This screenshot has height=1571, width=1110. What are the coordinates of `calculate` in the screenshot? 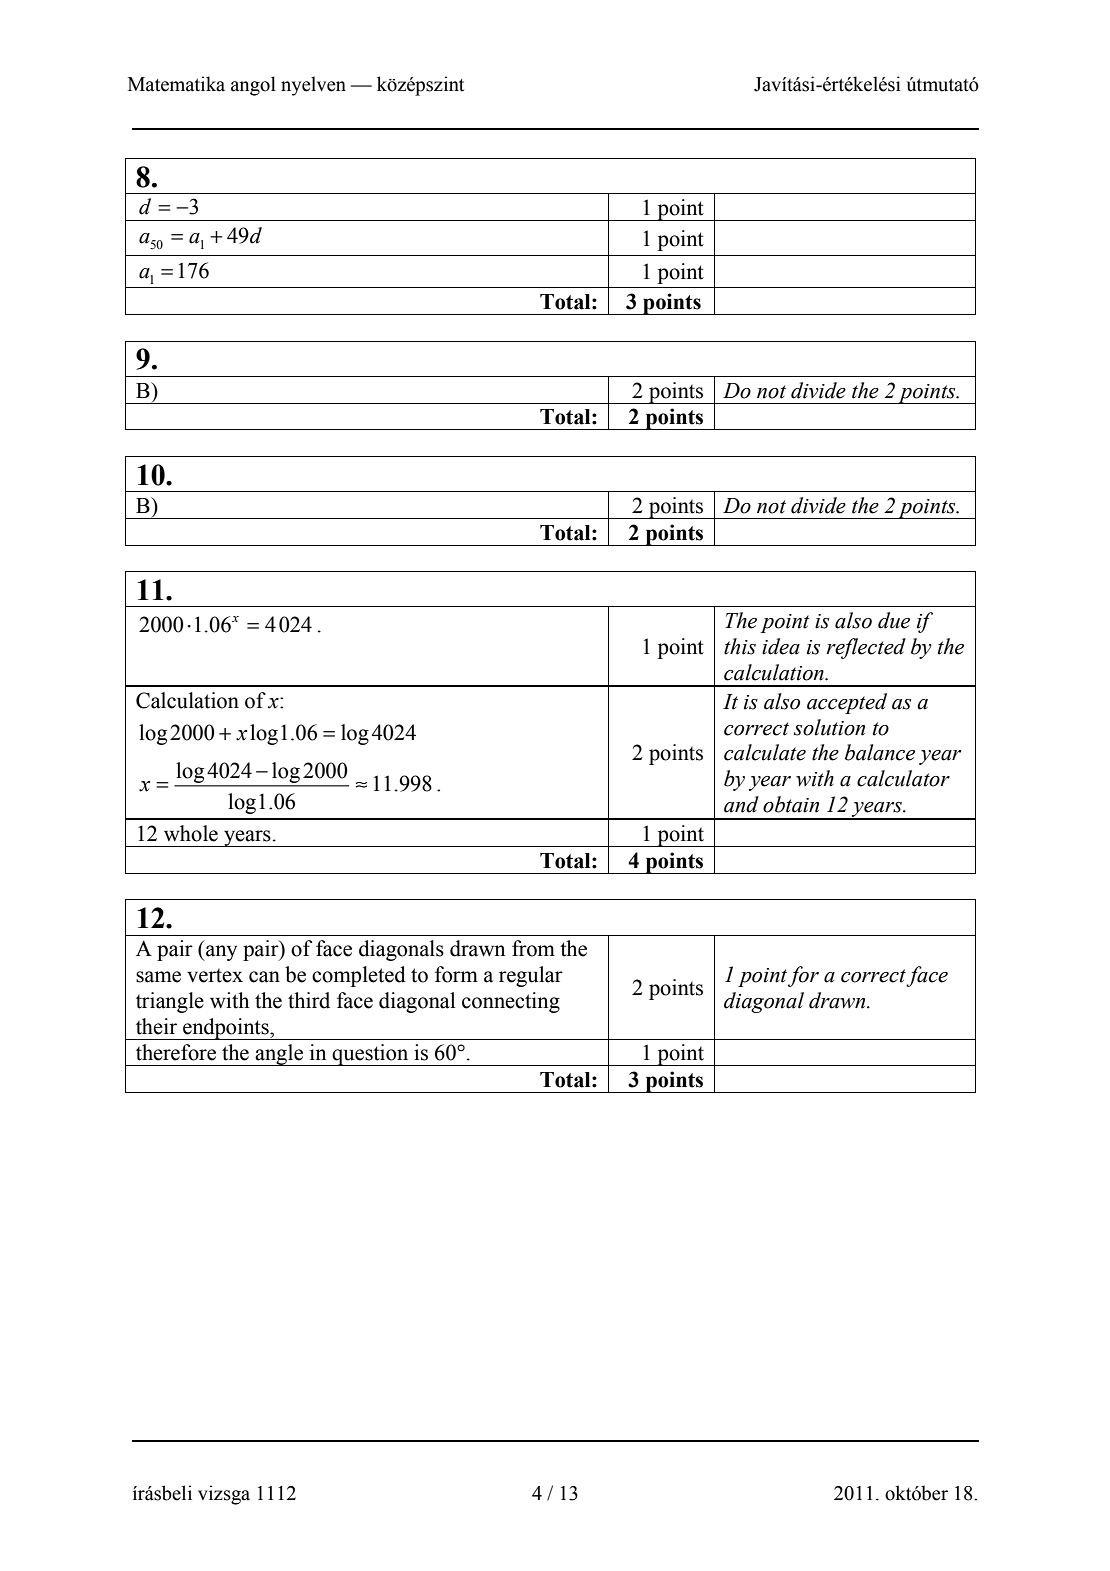 It's located at (765, 752).
